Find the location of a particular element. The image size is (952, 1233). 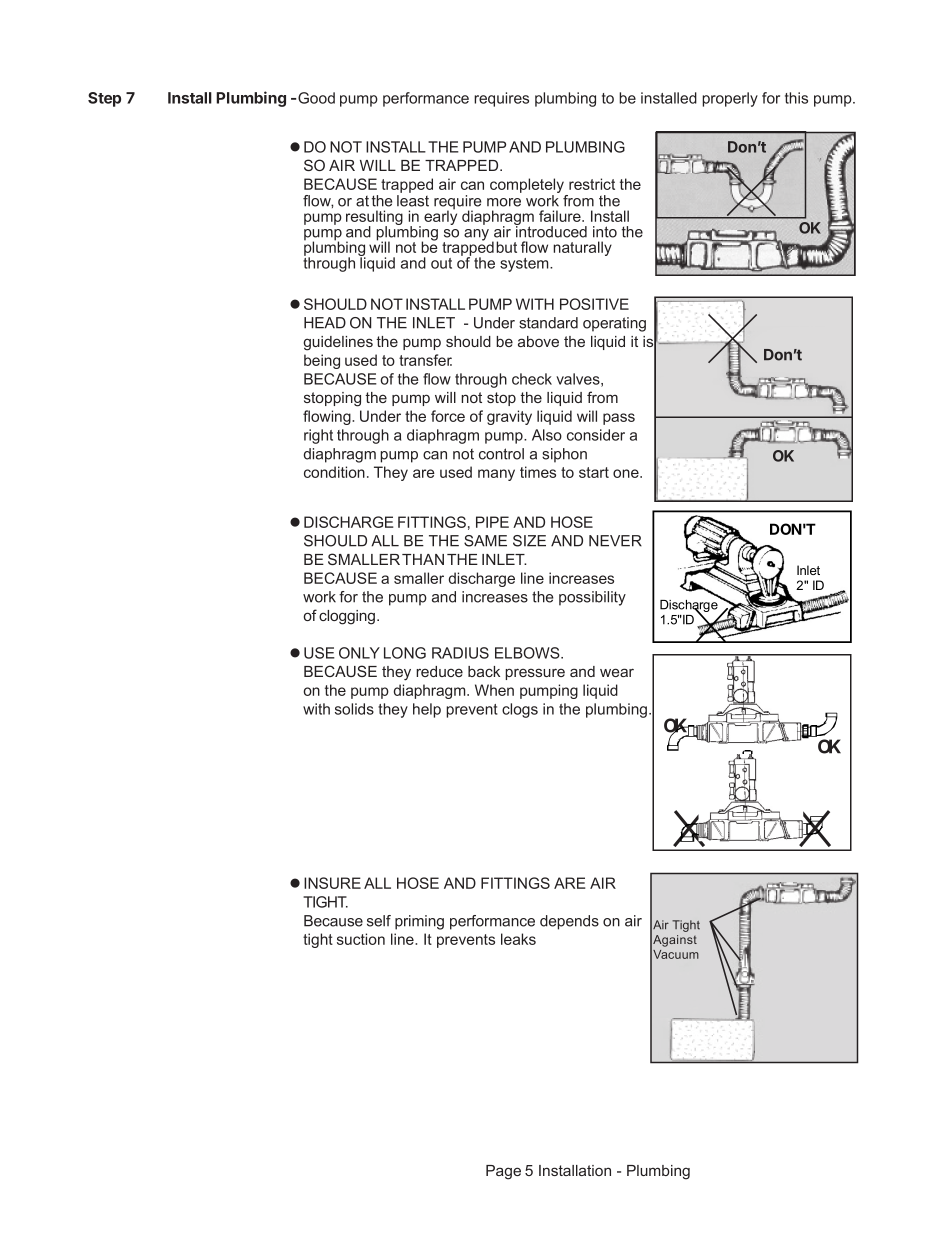

Step is located at coordinates (104, 99).
